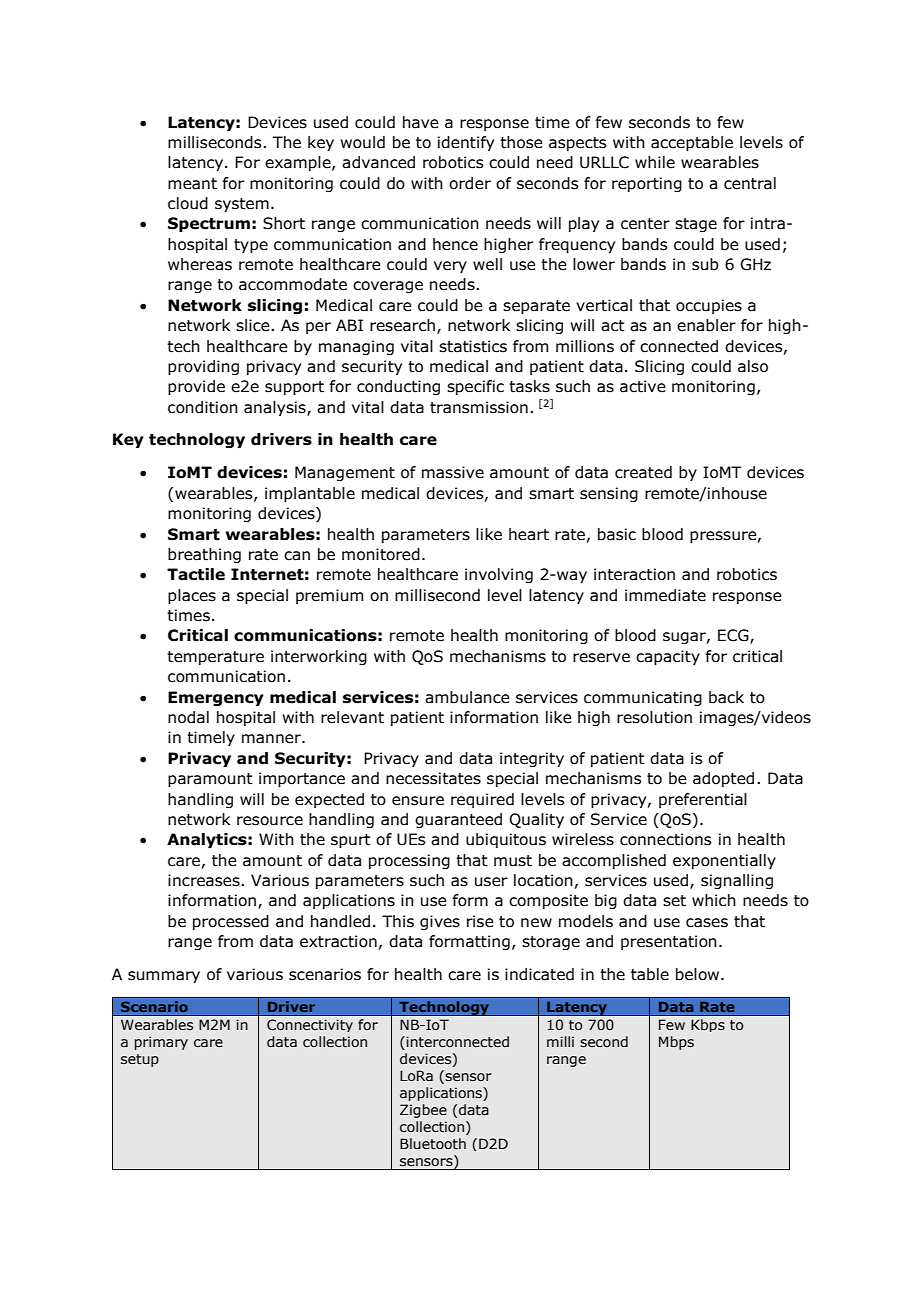  Describe the element at coordinates (423, 1111) in the page. I see `Zigbee` at that location.
